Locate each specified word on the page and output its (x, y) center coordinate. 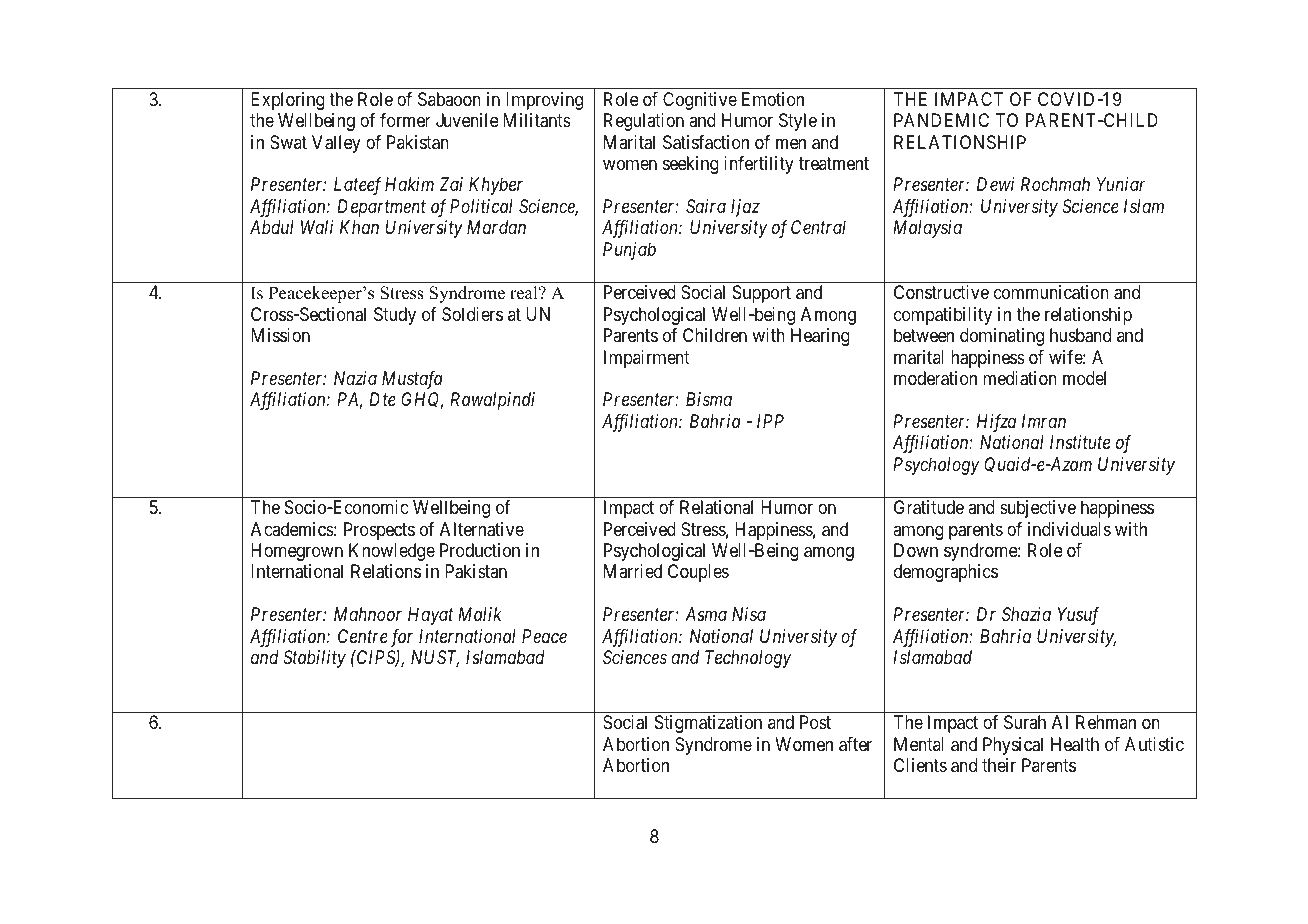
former (405, 120)
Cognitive (700, 101)
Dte (382, 399)
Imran (1044, 421)
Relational (716, 507)
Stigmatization (708, 724)
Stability (314, 659)
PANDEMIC (941, 120)
